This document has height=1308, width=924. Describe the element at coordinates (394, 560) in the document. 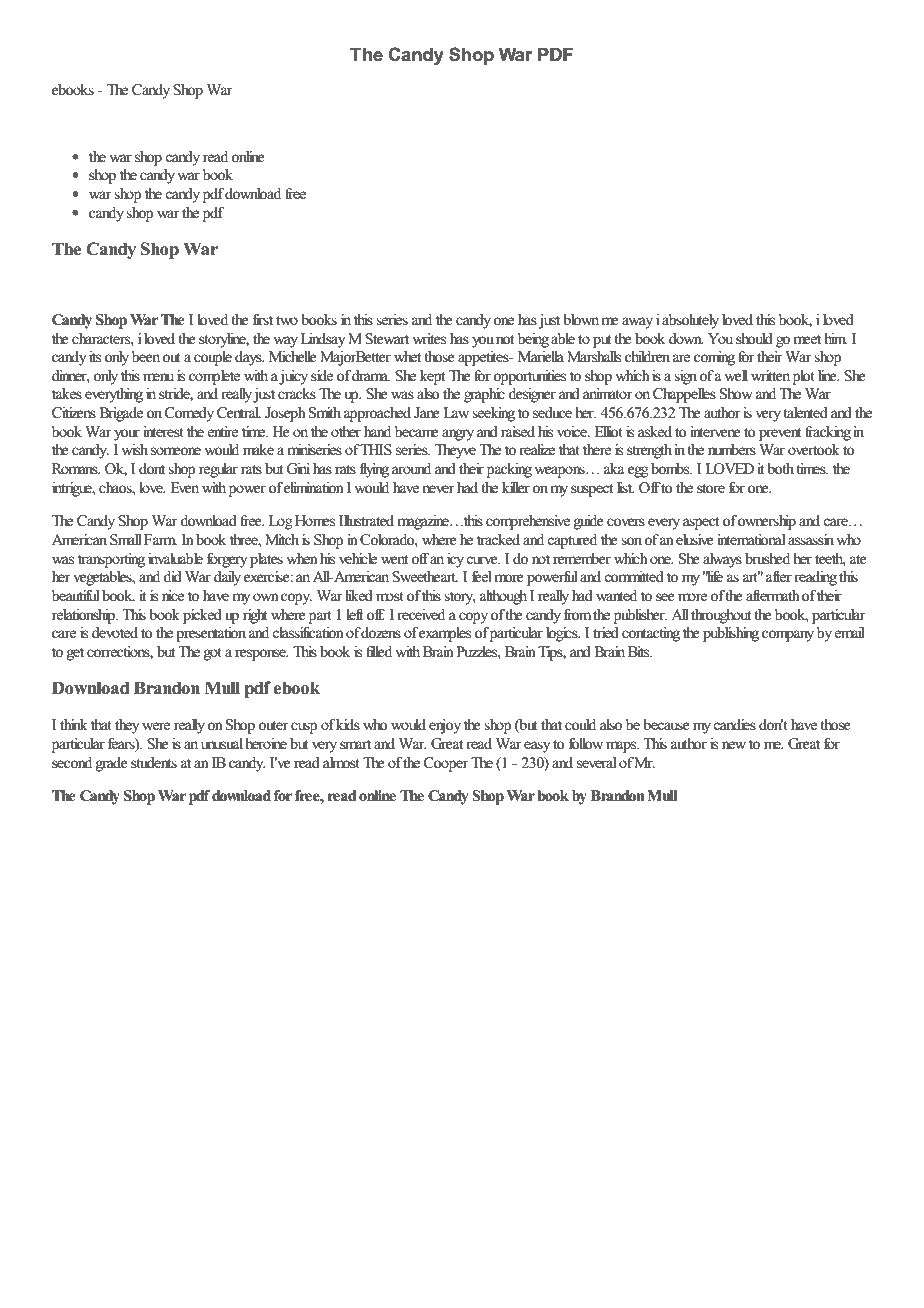

I see `went` at that location.
